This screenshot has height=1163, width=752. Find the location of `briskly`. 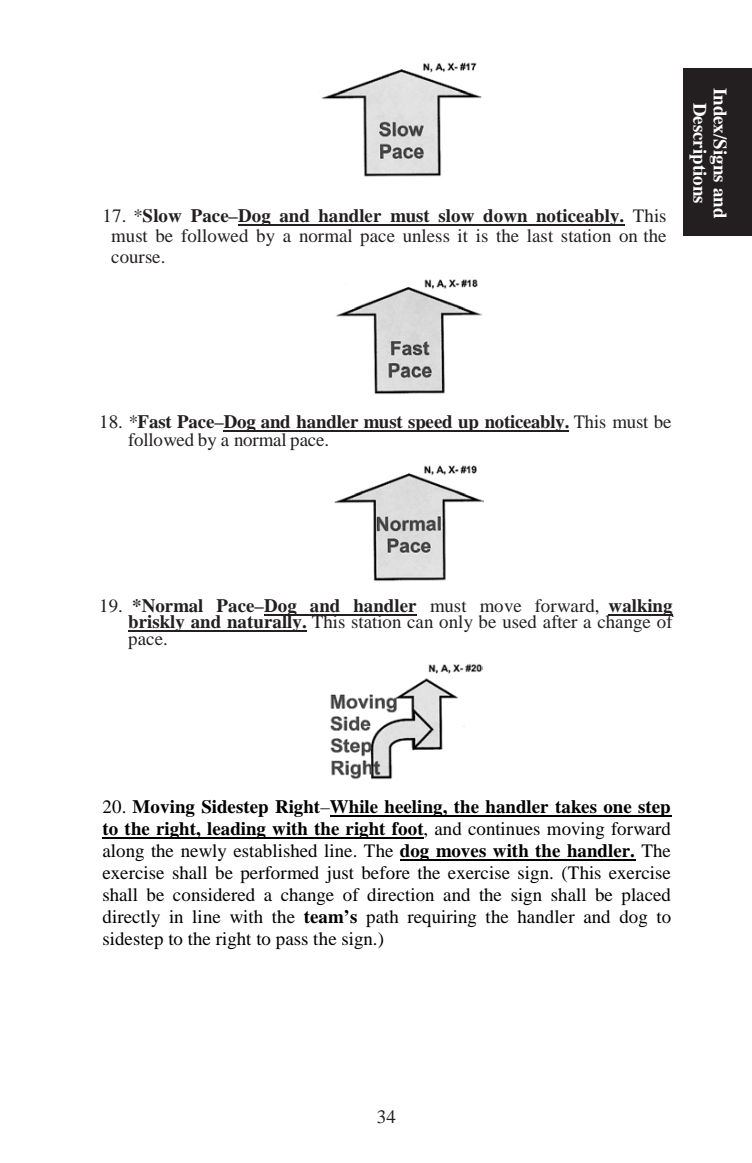

briskly is located at coordinates (157, 623).
